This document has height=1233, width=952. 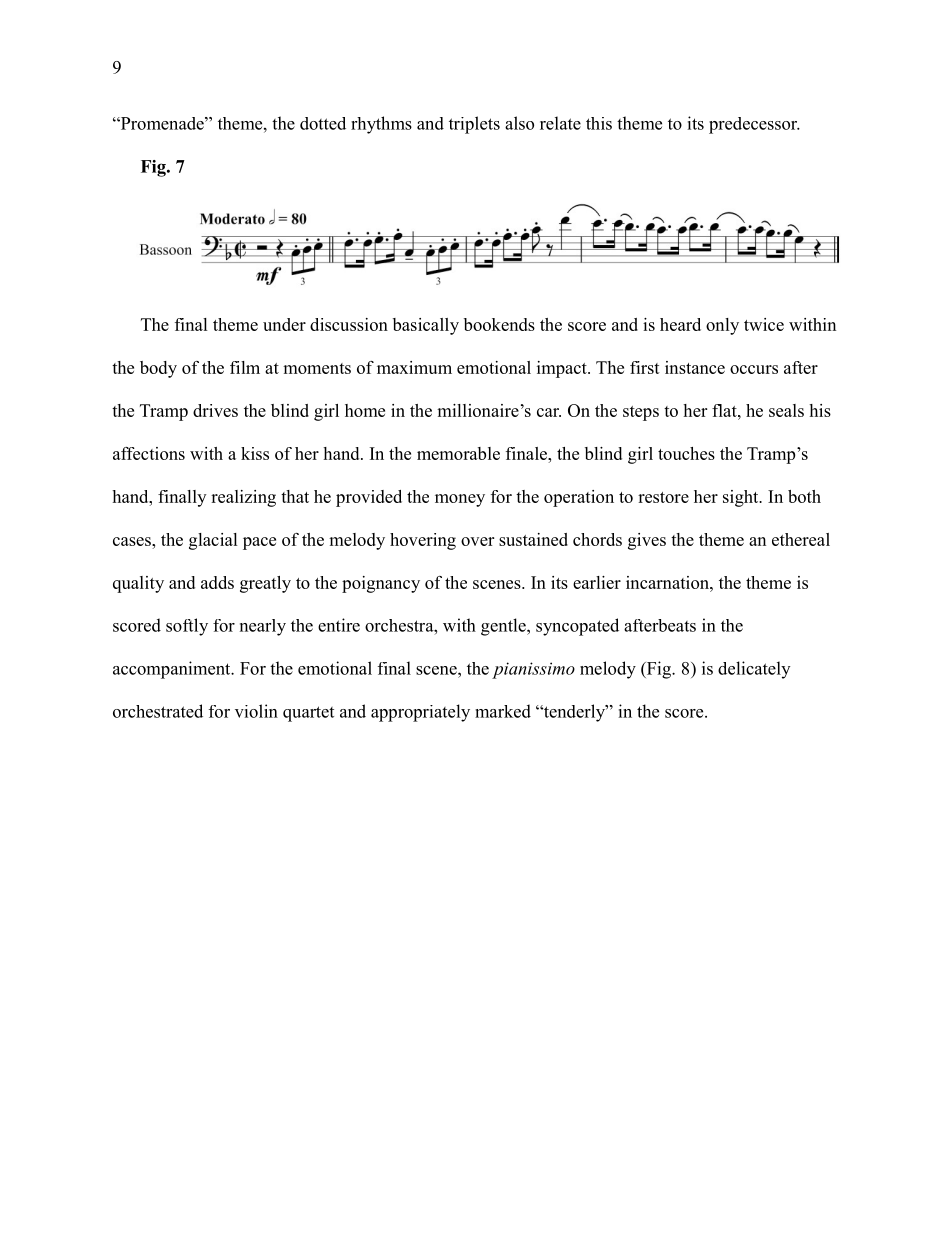 I want to click on triplets, so click(x=474, y=125).
